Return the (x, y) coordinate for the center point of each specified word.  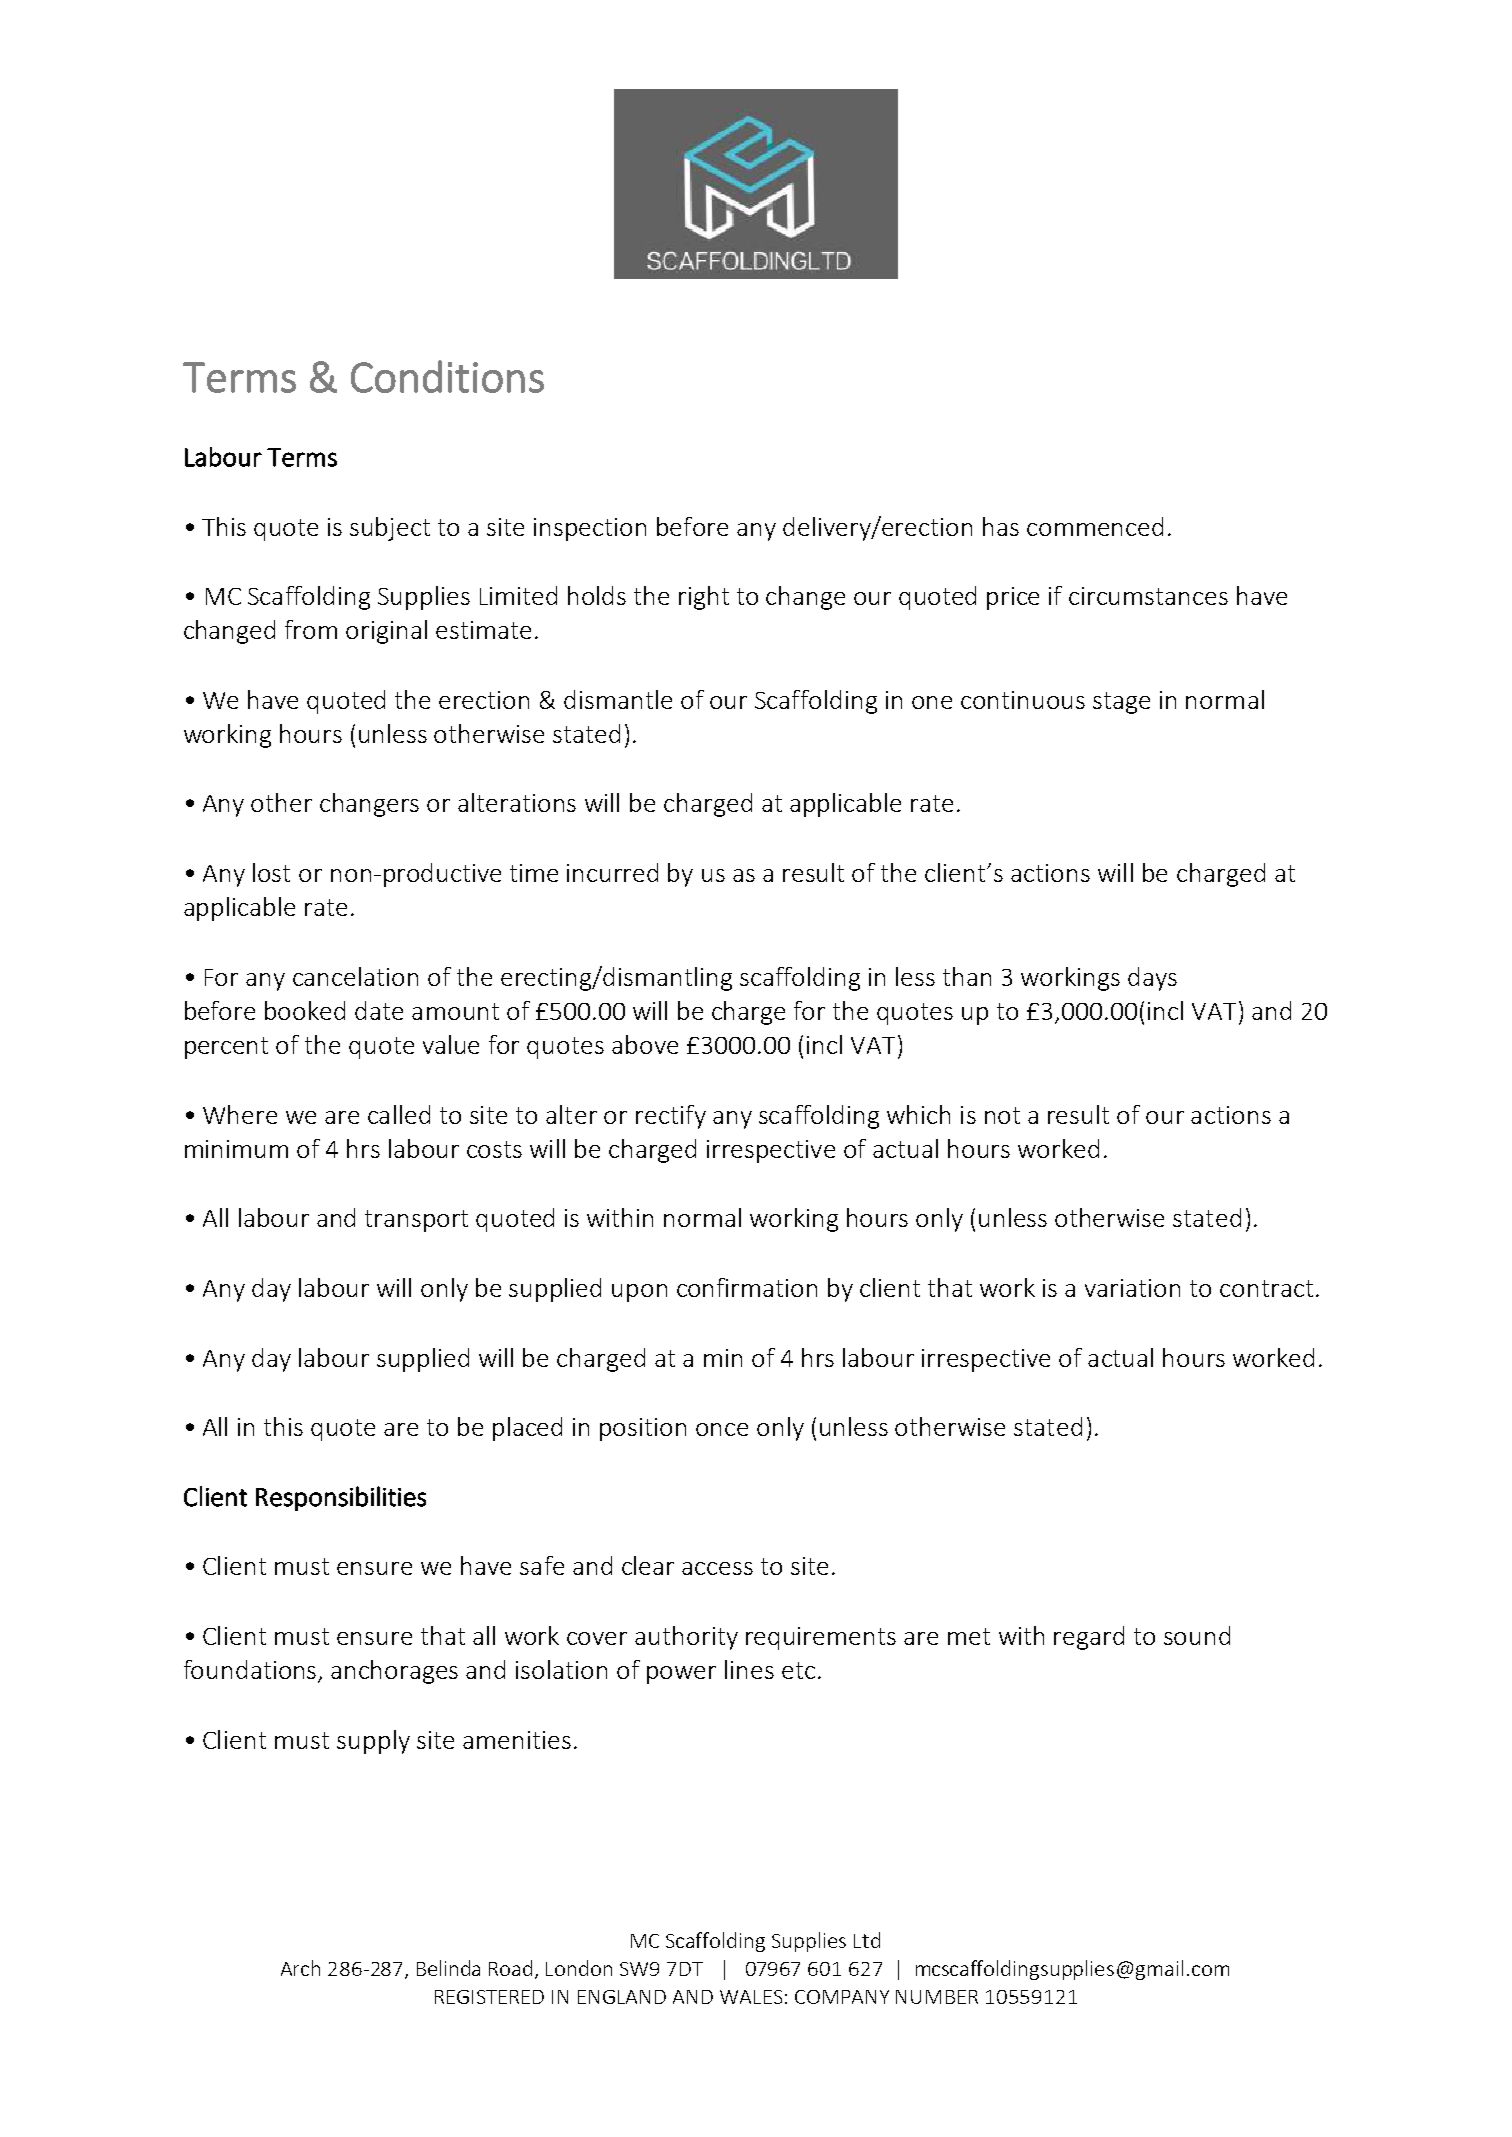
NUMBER (937, 1997)
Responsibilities (341, 1498)
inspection (590, 529)
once (722, 1429)
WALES (751, 1997)
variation (1132, 1288)
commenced (1095, 526)
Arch (300, 1968)
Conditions (447, 376)
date (379, 1010)
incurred (612, 872)
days (1152, 979)
